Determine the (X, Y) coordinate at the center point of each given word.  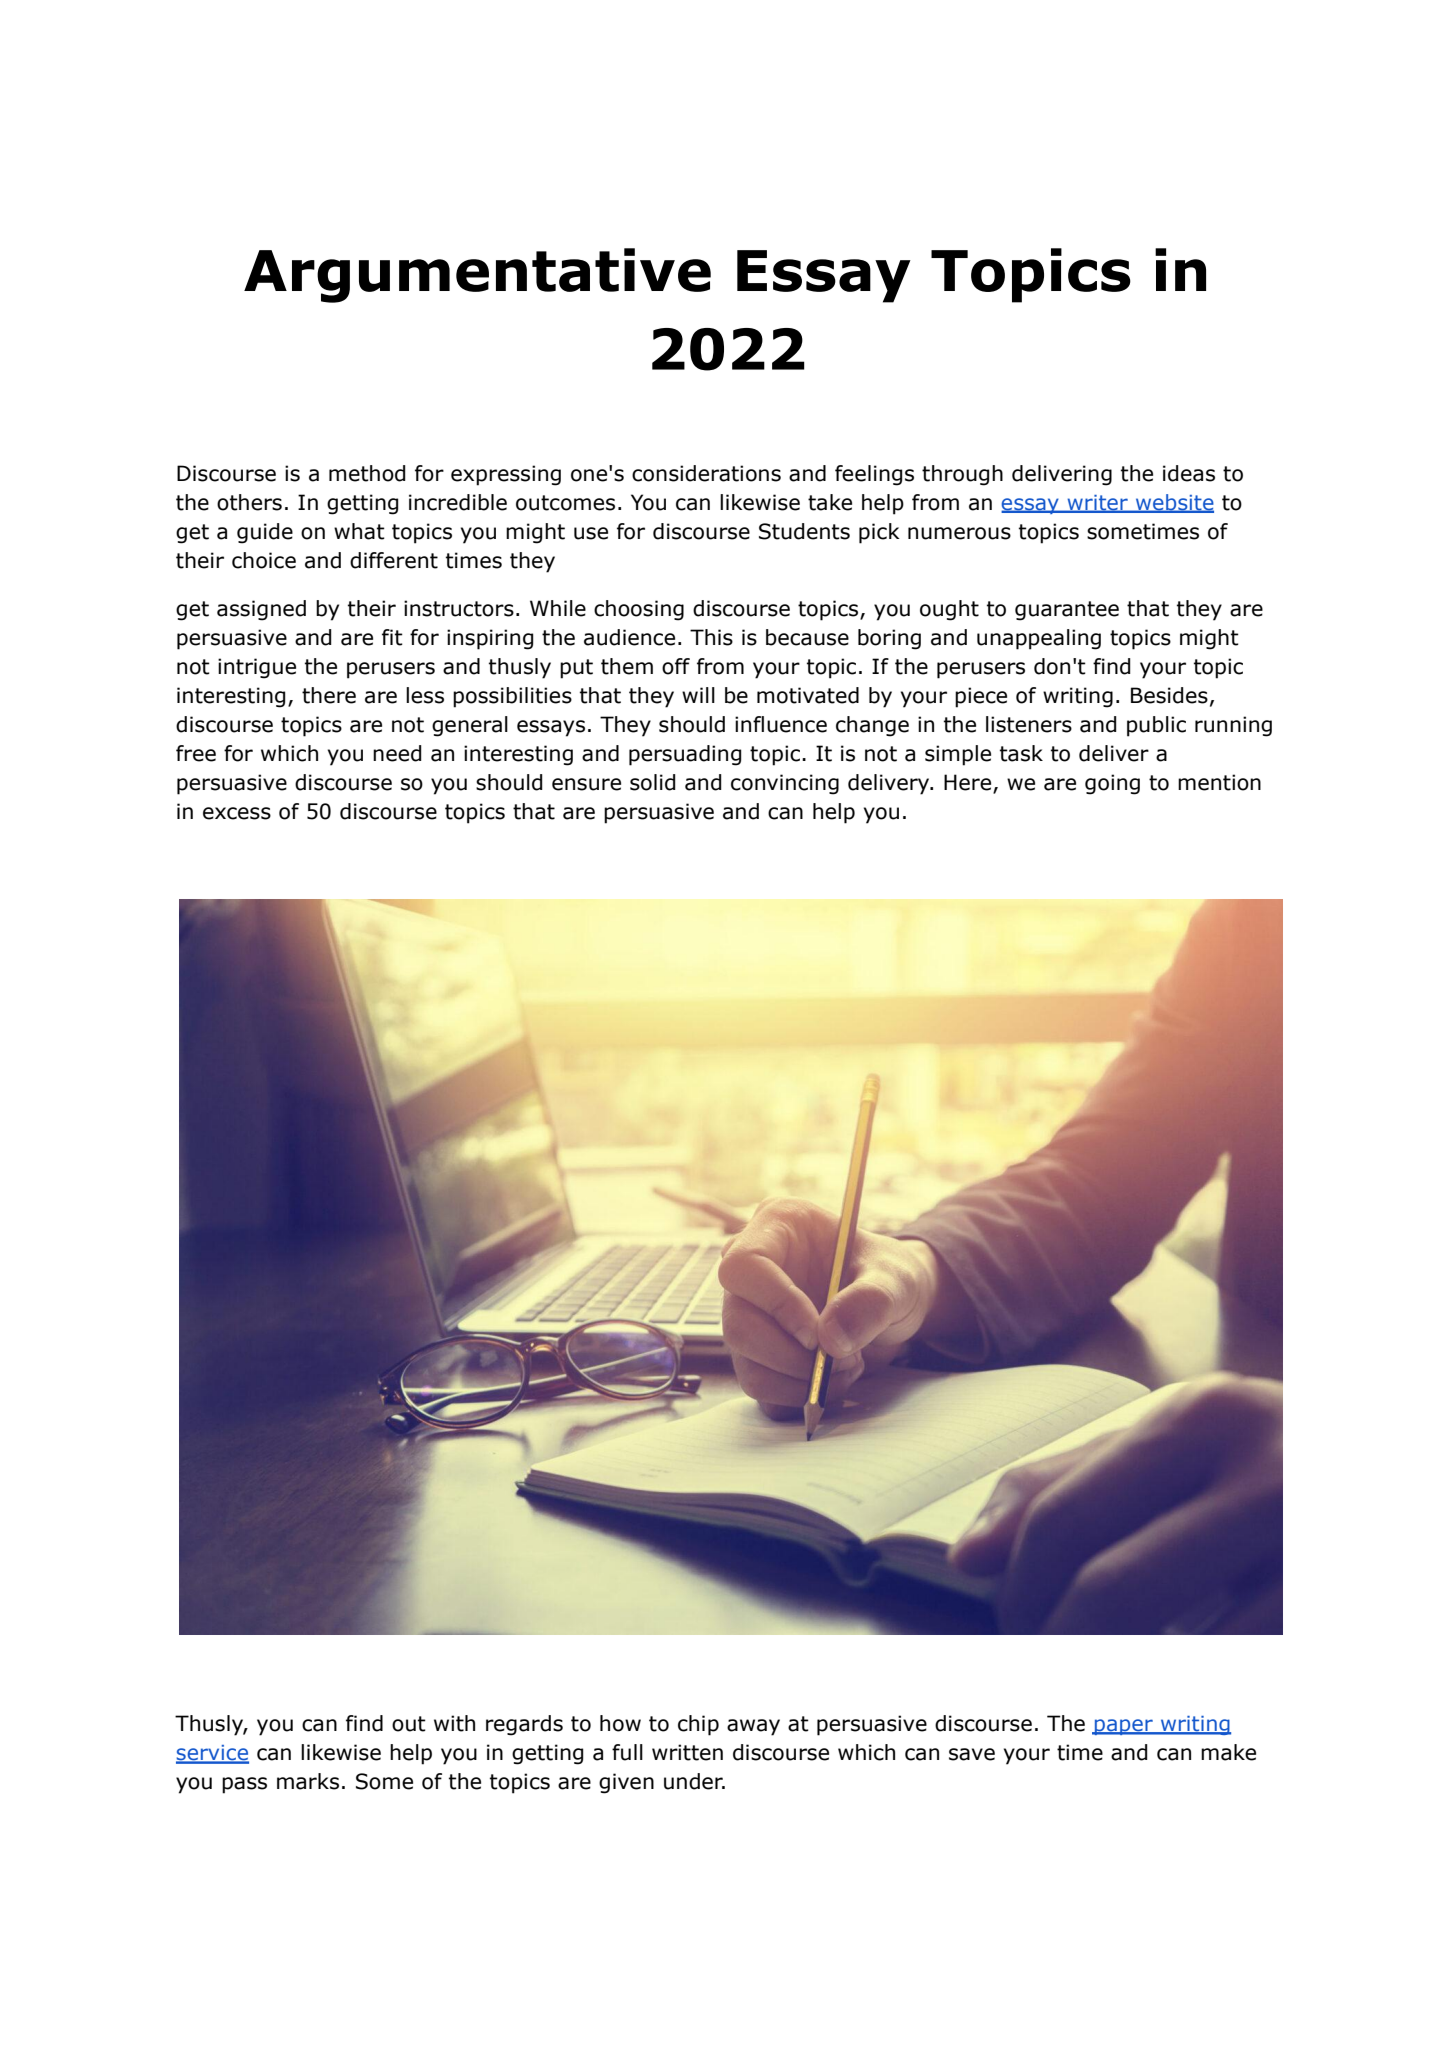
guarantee (1067, 611)
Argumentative (477, 275)
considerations (706, 473)
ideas (1189, 473)
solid (652, 782)
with (454, 1723)
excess (237, 813)
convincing (785, 784)
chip (698, 1725)
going (1112, 784)
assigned (261, 610)
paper (1124, 1727)
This (711, 637)
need (397, 753)
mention (1219, 782)
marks (308, 1781)
